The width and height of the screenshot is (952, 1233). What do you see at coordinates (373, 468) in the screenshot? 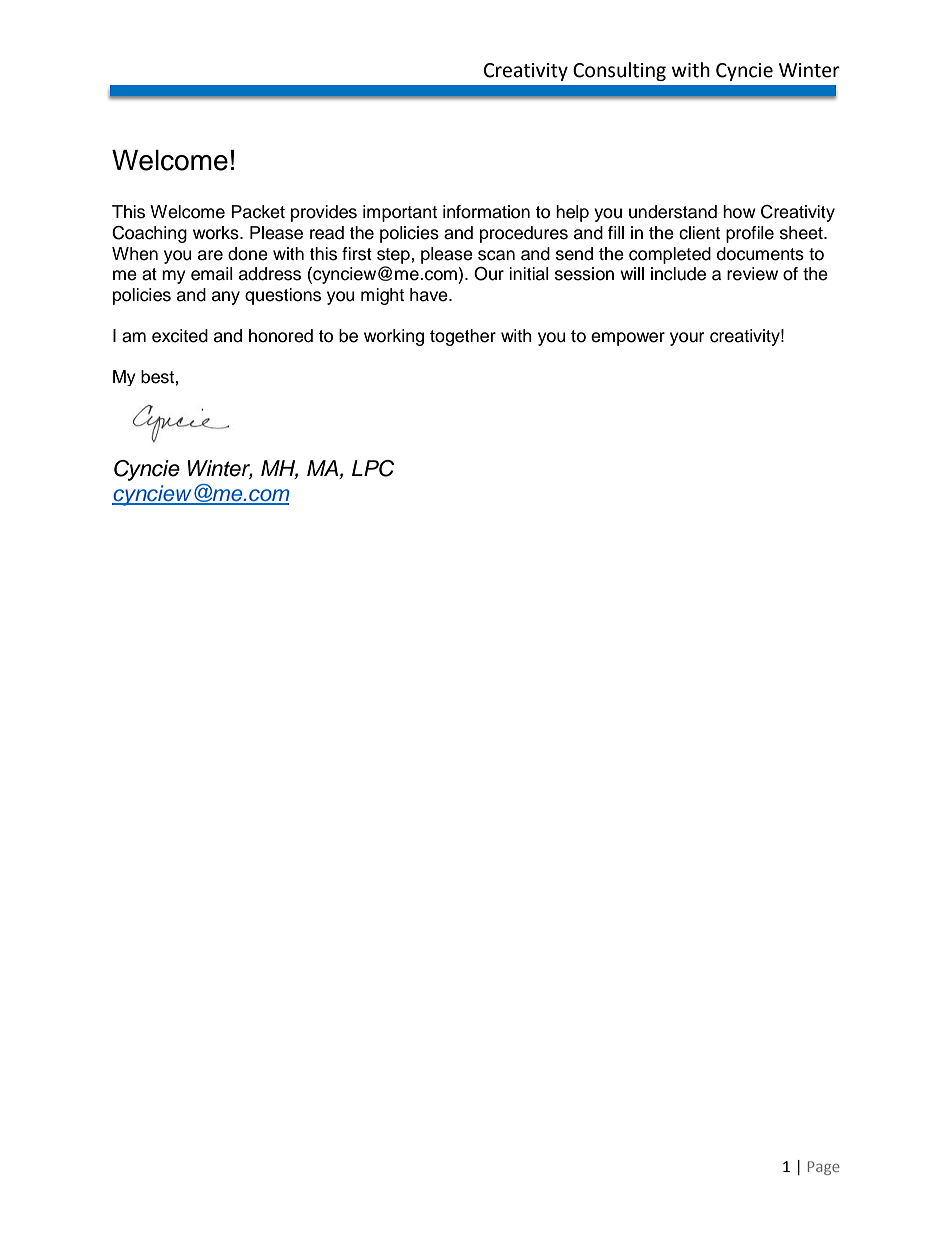
I see `LPC` at bounding box center [373, 468].
